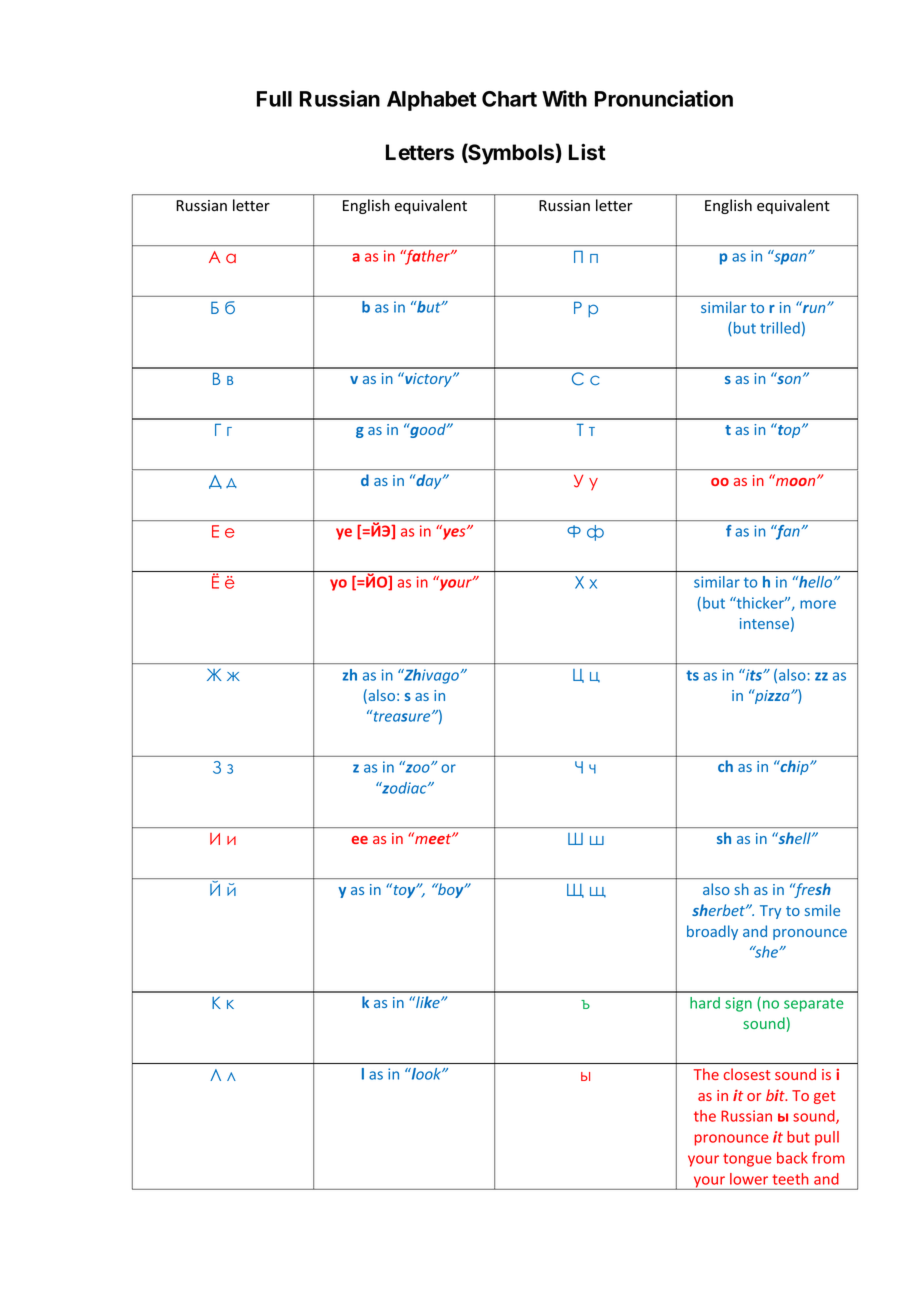 The width and height of the screenshot is (924, 1307). What do you see at coordinates (664, 98) in the screenshot?
I see `Pronunciation` at bounding box center [664, 98].
